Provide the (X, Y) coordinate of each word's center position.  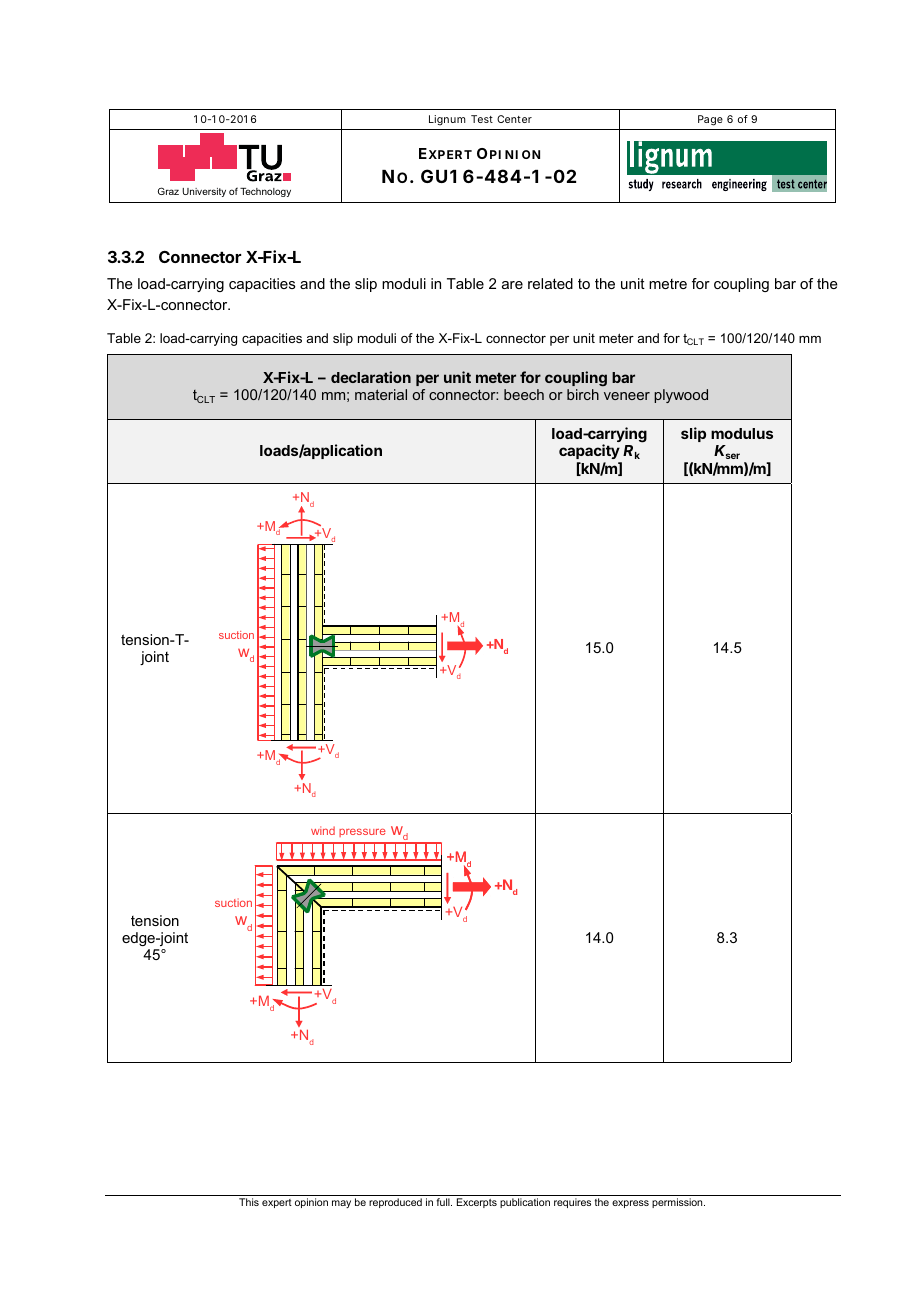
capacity (590, 453)
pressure (362, 832)
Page (710, 120)
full (444, 1202)
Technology (265, 192)
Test (482, 119)
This (249, 1202)
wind (323, 830)
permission (678, 1203)
